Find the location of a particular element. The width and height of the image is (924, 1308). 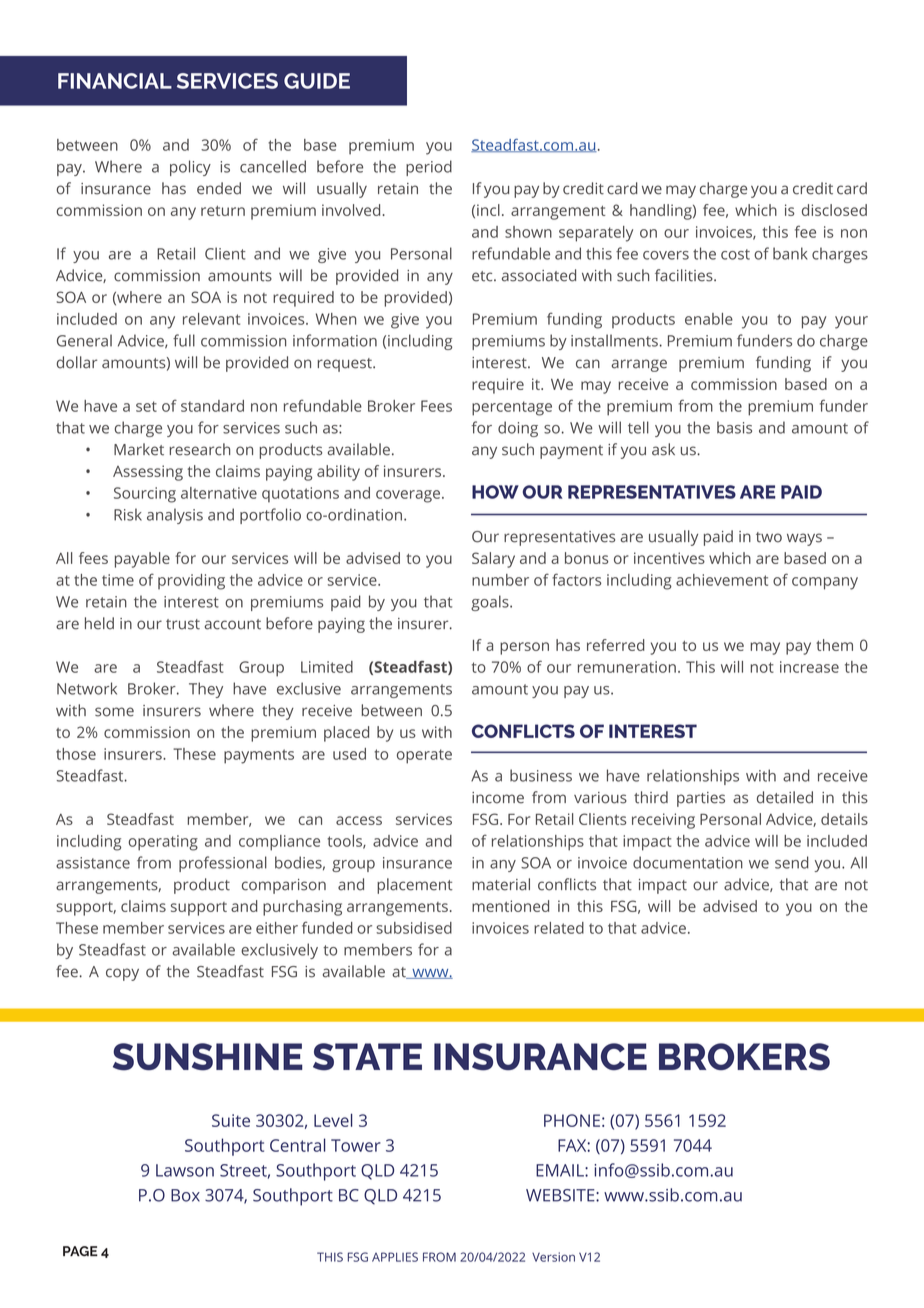

send is located at coordinates (792, 862).
